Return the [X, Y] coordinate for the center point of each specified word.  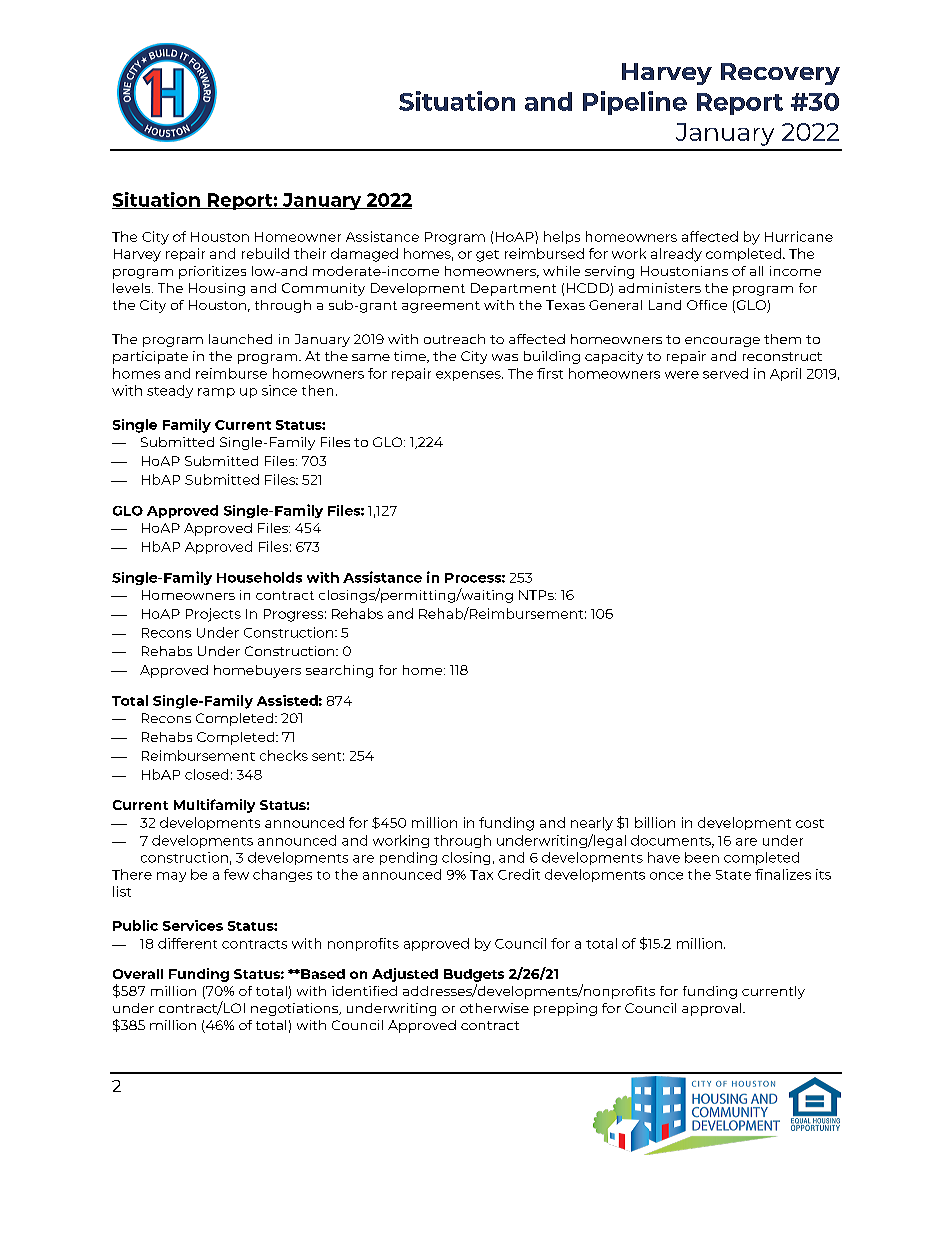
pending [408, 858]
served [725, 373]
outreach [454, 339]
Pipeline [635, 103]
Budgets [474, 975]
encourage [722, 342]
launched [240, 339]
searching [339, 671]
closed [206, 774]
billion [655, 822]
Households [259, 577]
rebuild [265, 253]
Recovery [780, 74]
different [187, 943]
